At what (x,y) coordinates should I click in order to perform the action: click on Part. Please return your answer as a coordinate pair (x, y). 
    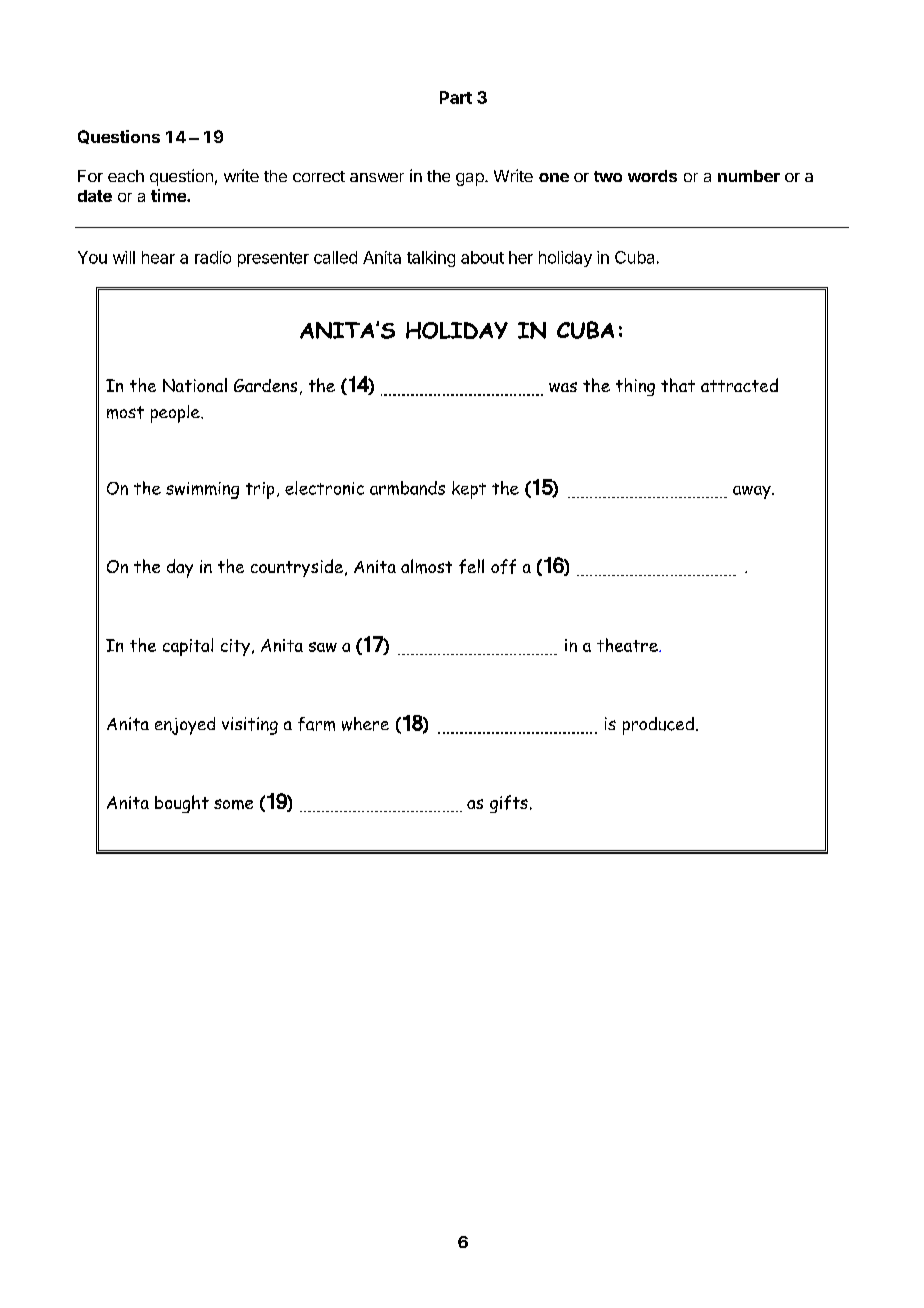
    Looking at the image, I should click on (456, 97).
